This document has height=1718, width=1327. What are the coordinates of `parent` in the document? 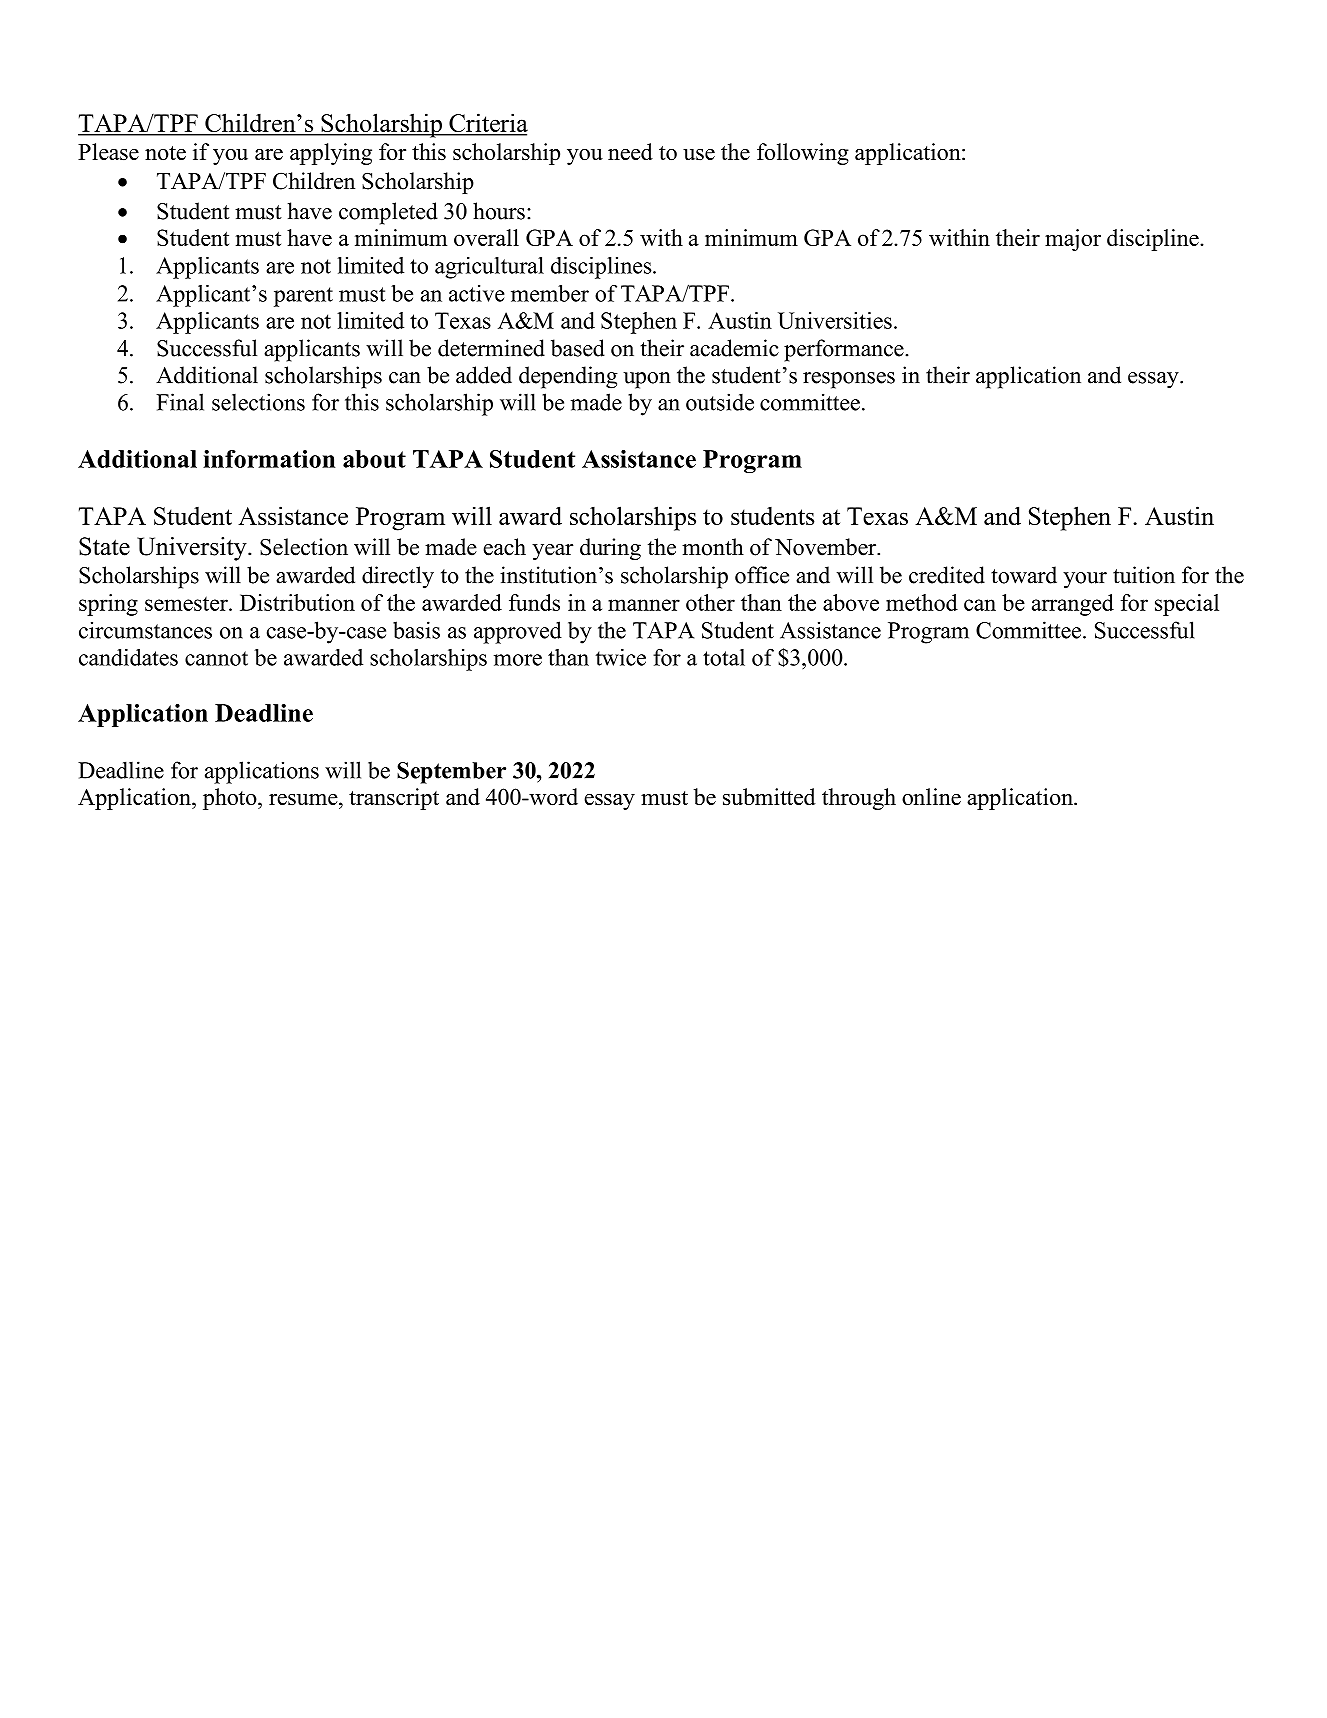 It's located at (303, 297).
